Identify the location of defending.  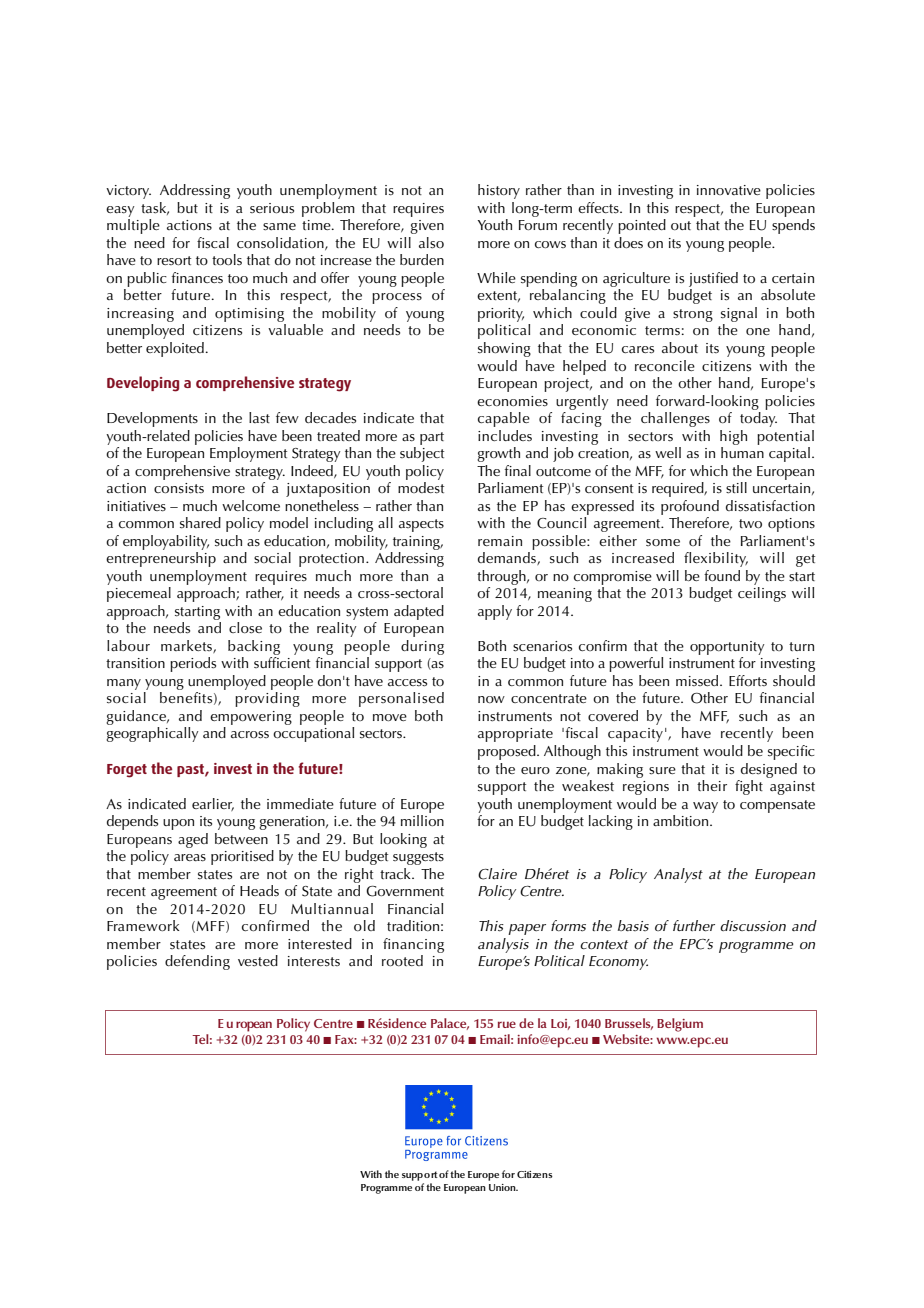
(197, 962).
